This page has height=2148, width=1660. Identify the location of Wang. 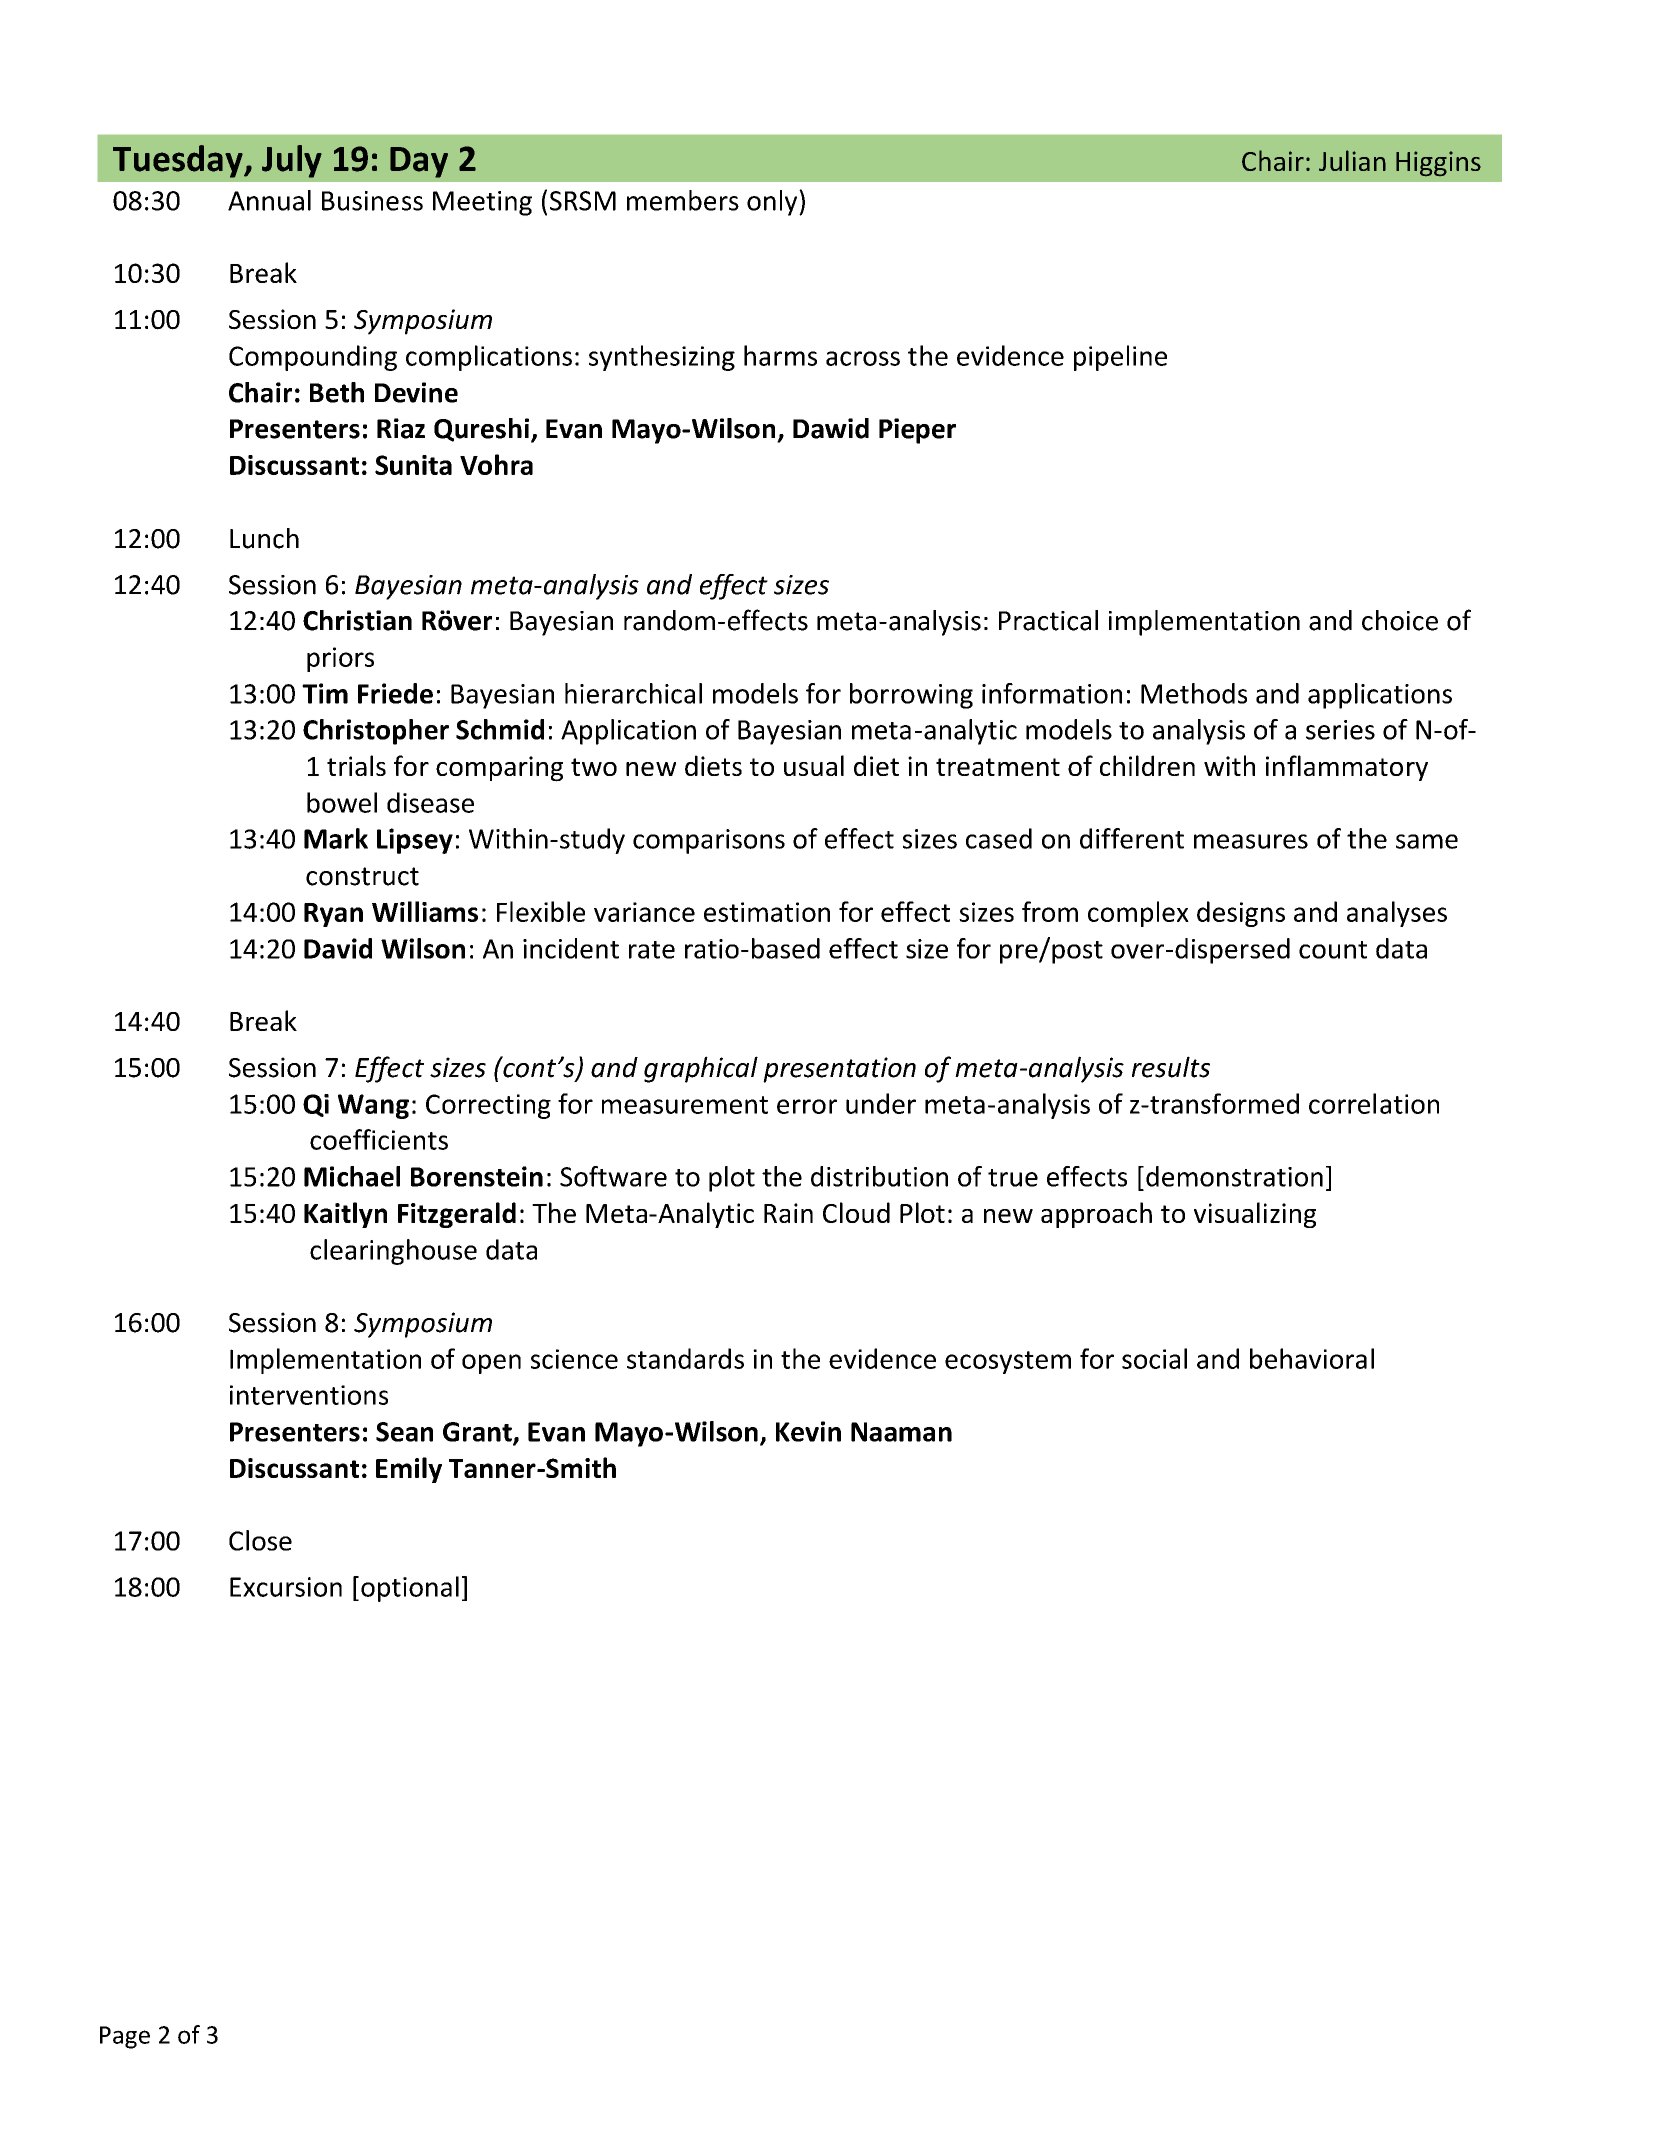
(373, 1106).
